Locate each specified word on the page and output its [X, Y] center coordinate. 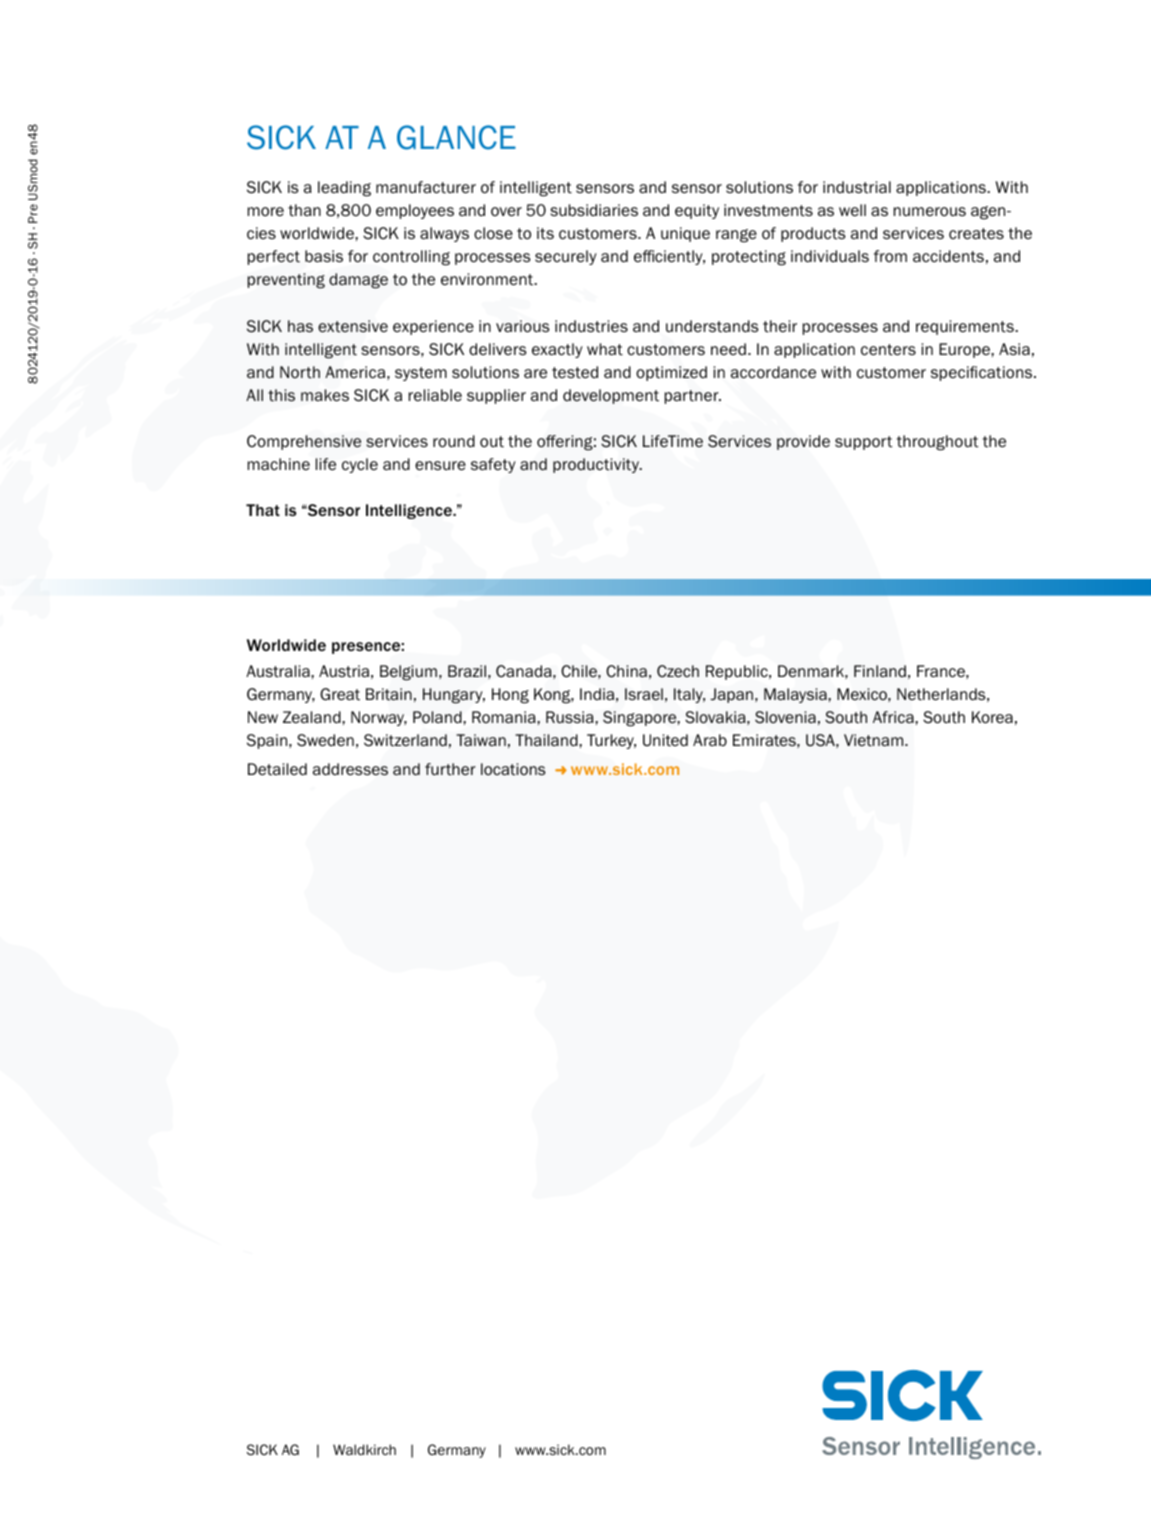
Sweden [325, 740]
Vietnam [875, 740]
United [665, 740]
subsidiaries [594, 210]
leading [344, 189]
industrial [857, 187]
